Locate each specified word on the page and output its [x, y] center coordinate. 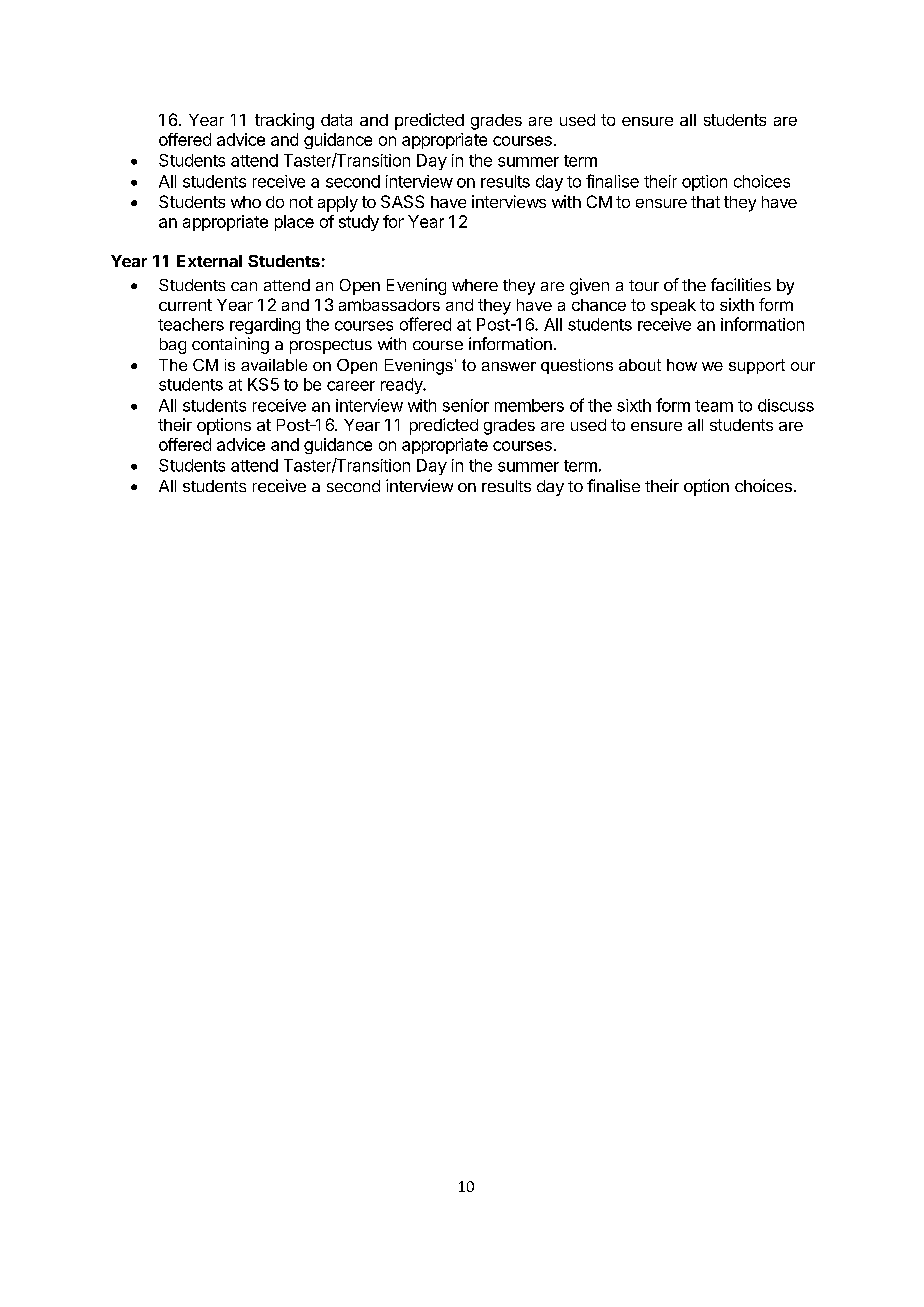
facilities [741, 284]
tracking [284, 121]
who [246, 202]
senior [466, 405]
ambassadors [389, 305]
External [209, 261]
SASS [402, 201]
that [705, 202]
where [475, 285]
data [336, 120]
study [359, 223]
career [351, 386]
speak [673, 307]
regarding [265, 326]
